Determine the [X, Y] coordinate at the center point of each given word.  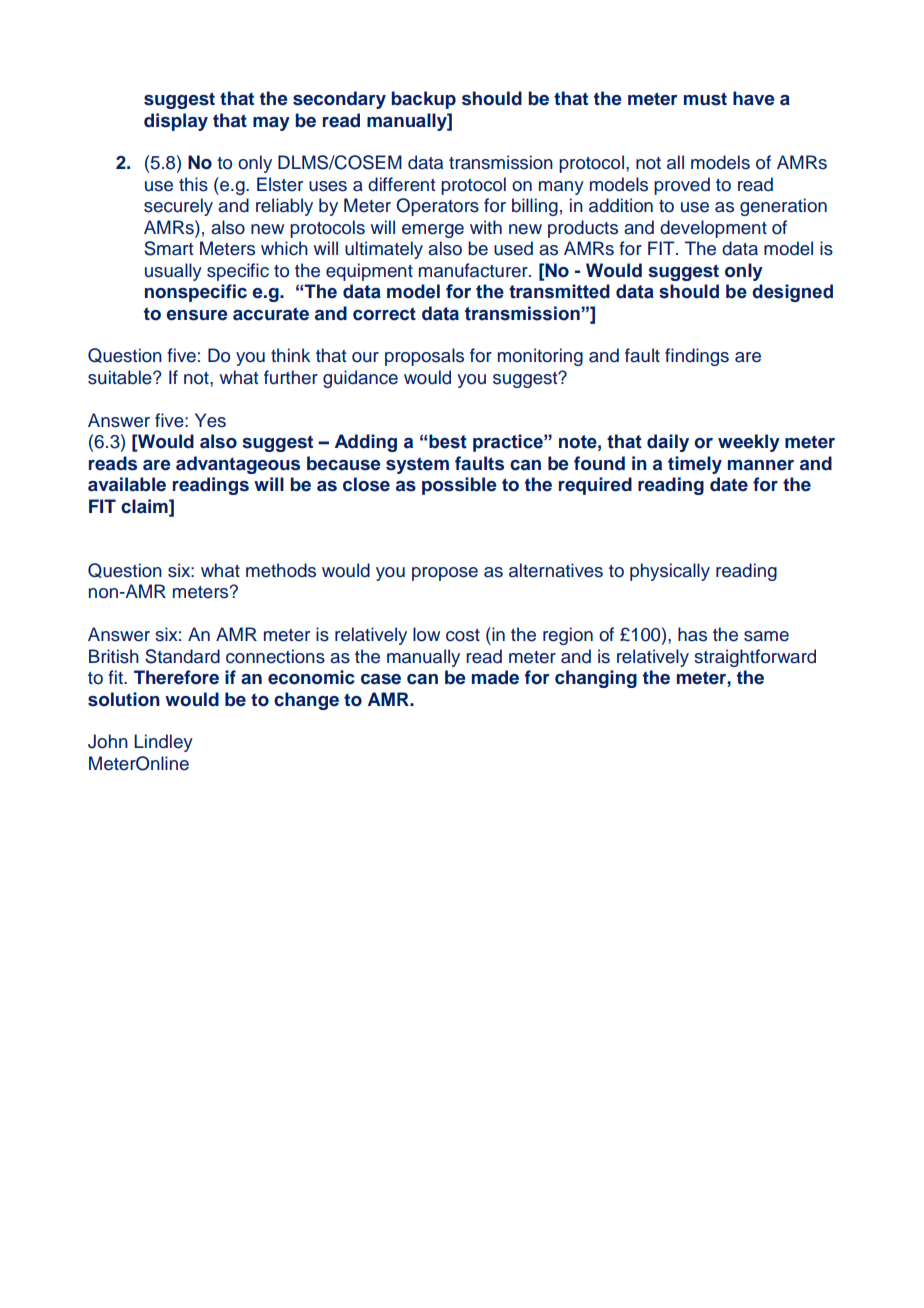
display [176, 122]
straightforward [755, 658]
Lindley [163, 743]
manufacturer [474, 270]
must [705, 99]
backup [423, 100]
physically [670, 572]
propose [445, 574]
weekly [749, 443]
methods [281, 570]
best [448, 441]
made [495, 677]
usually [173, 272]
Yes [210, 420]
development [713, 229]
